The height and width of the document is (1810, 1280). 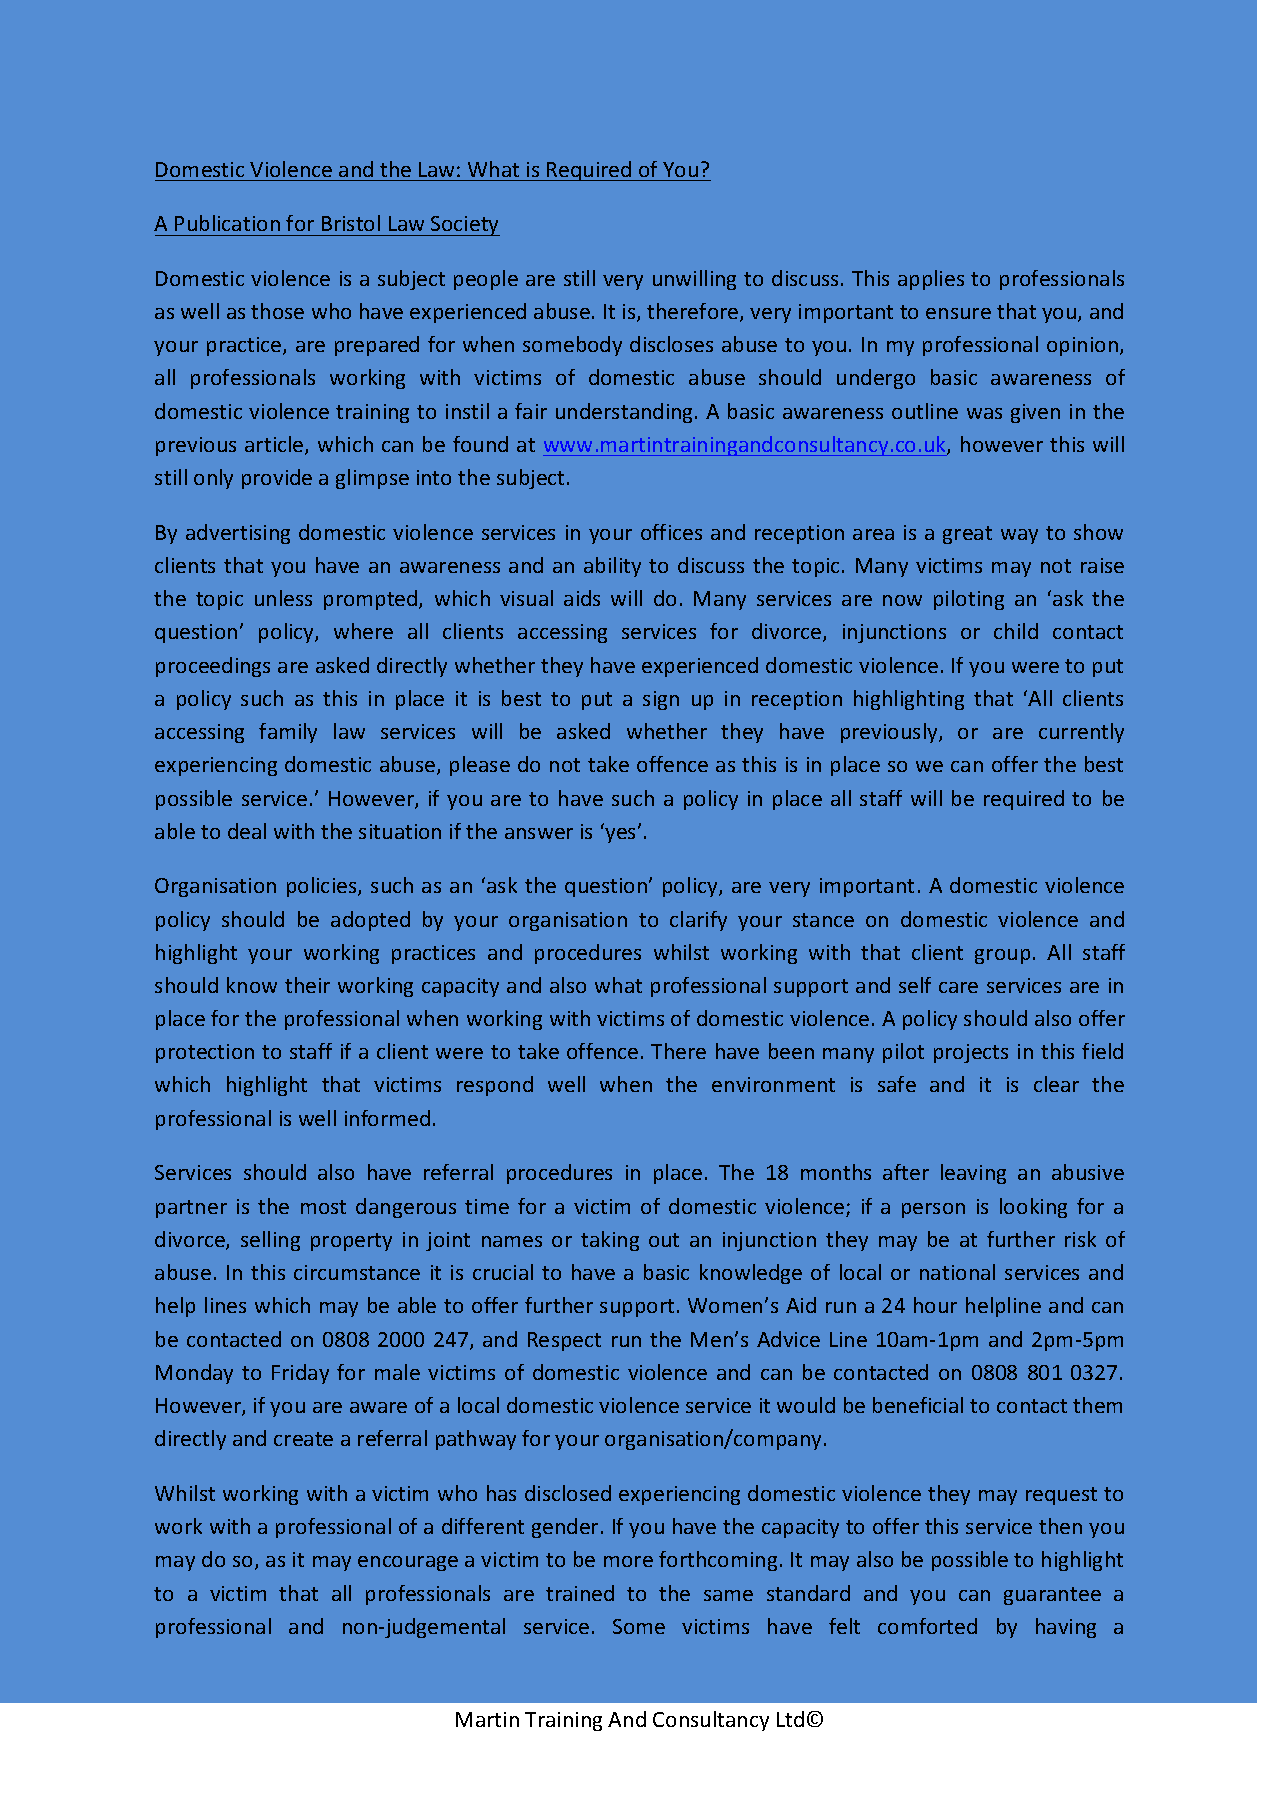 I want to click on Respect, so click(x=564, y=1341).
